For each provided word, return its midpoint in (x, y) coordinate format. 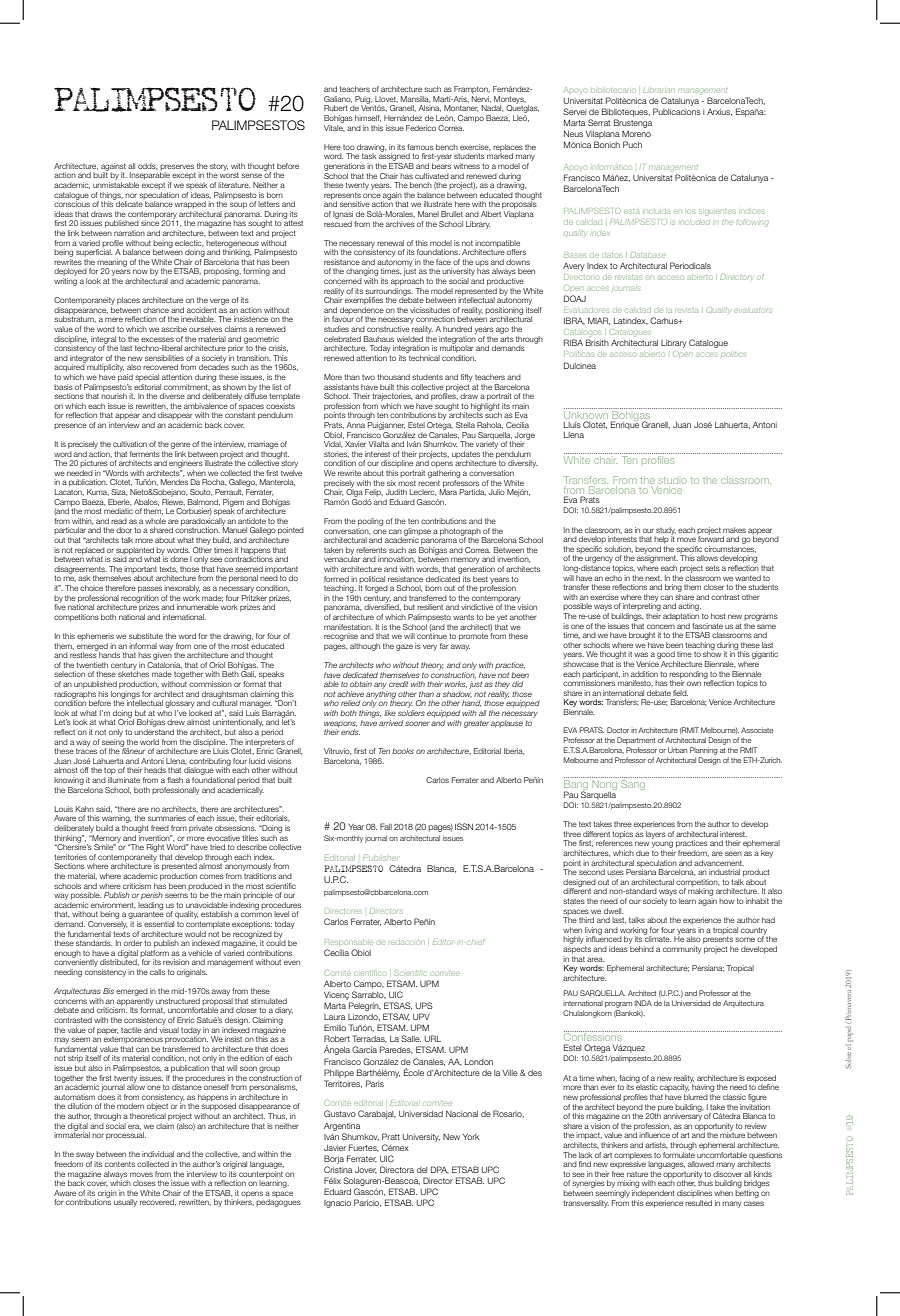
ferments (145, 454)
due (642, 853)
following (753, 222)
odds (148, 166)
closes (144, 1183)
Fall (386, 826)
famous (420, 147)
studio (673, 481)
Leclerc (423, 492)
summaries (167, 818)
